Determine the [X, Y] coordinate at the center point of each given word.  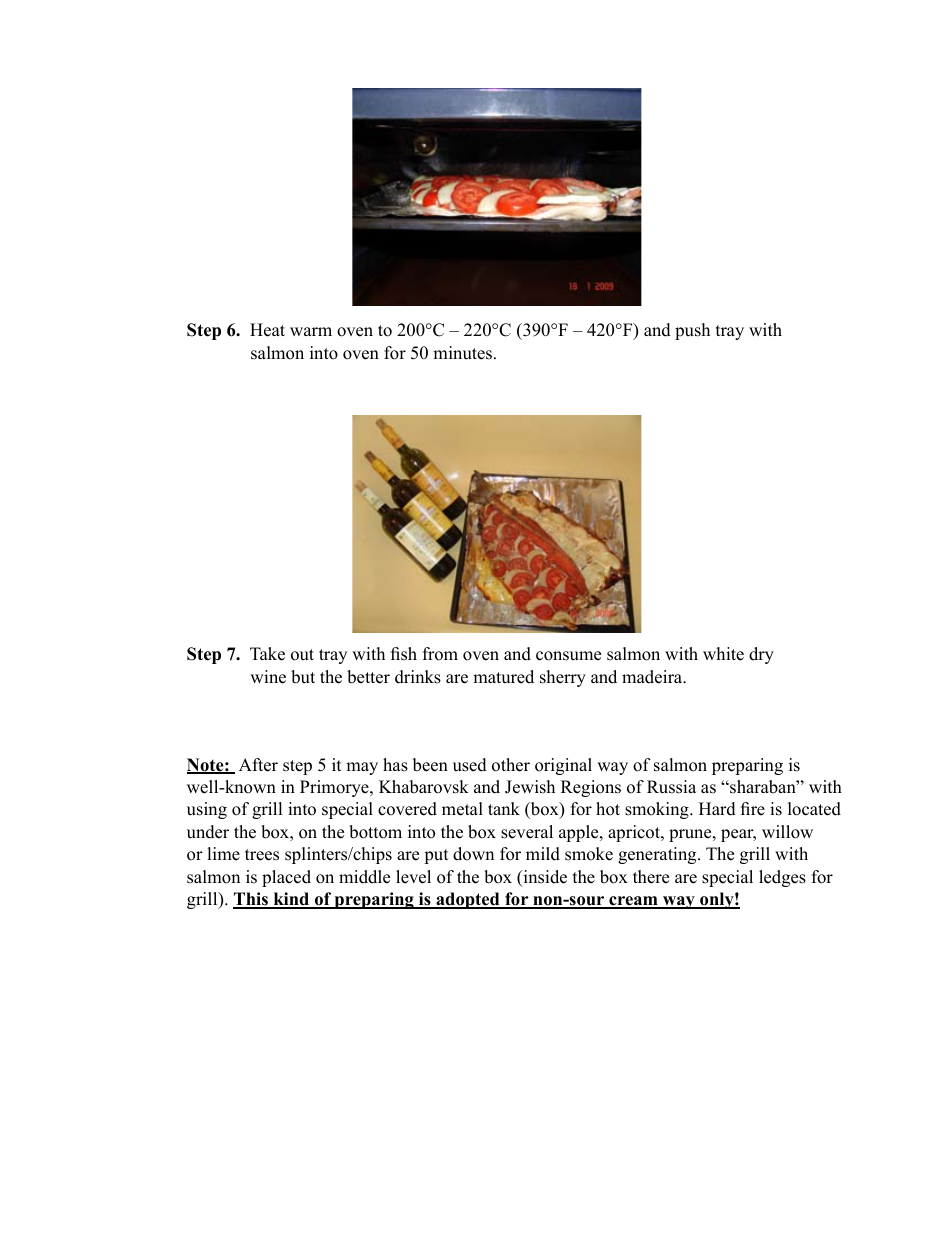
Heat [267, 330]
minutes [462, 353]
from [440, 654]
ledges [782, 878]
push [692, 331]
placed [286, 878]
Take [267, 654]
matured [503, 677]
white [723, 654]
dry [761, 655]
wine [268, 677]
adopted [468, 900]
